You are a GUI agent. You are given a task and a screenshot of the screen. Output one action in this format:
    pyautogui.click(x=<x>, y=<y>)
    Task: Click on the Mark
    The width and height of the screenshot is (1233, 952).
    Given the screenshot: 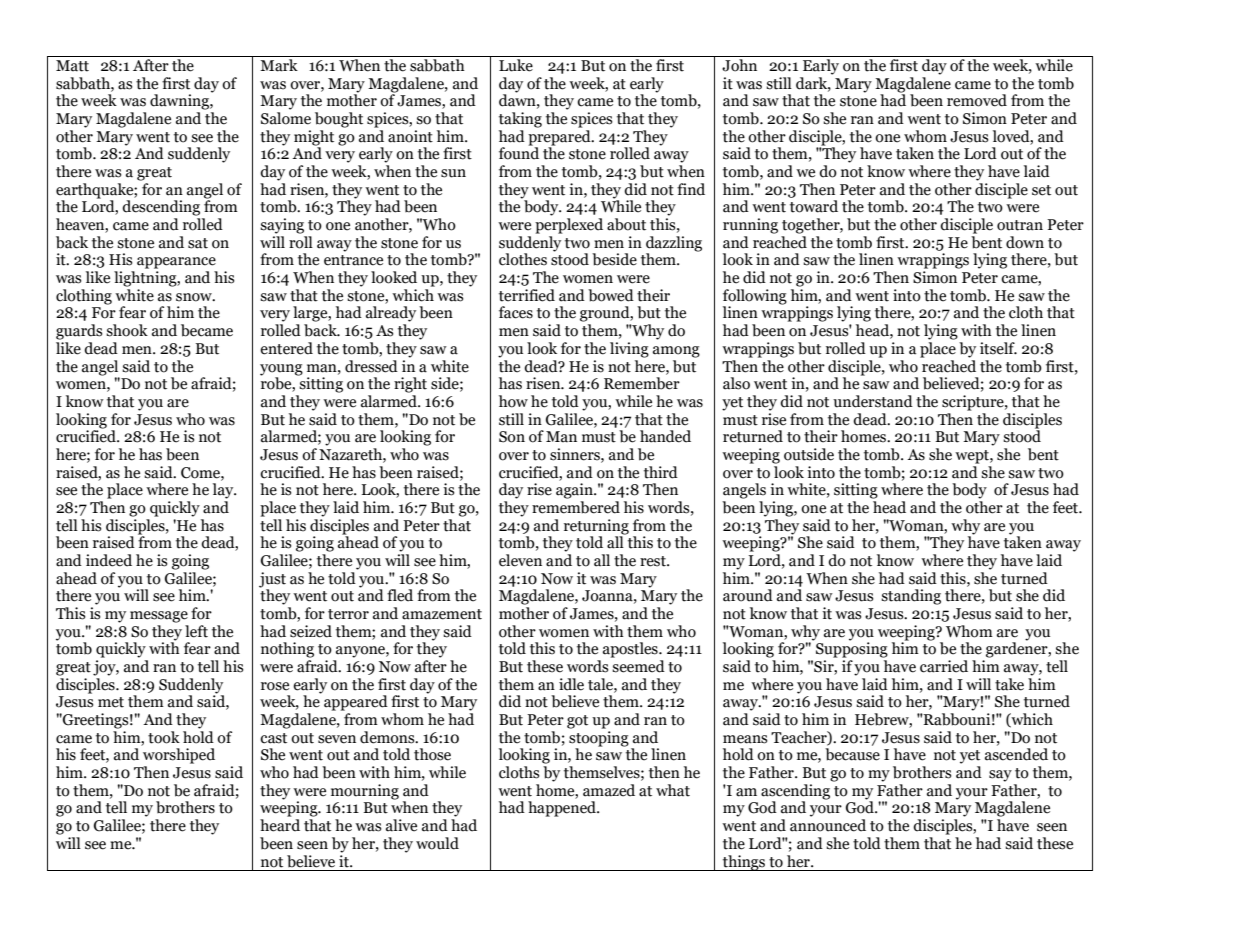 What is the action you would take?
    pyautogui.click(x=279, y=65)
